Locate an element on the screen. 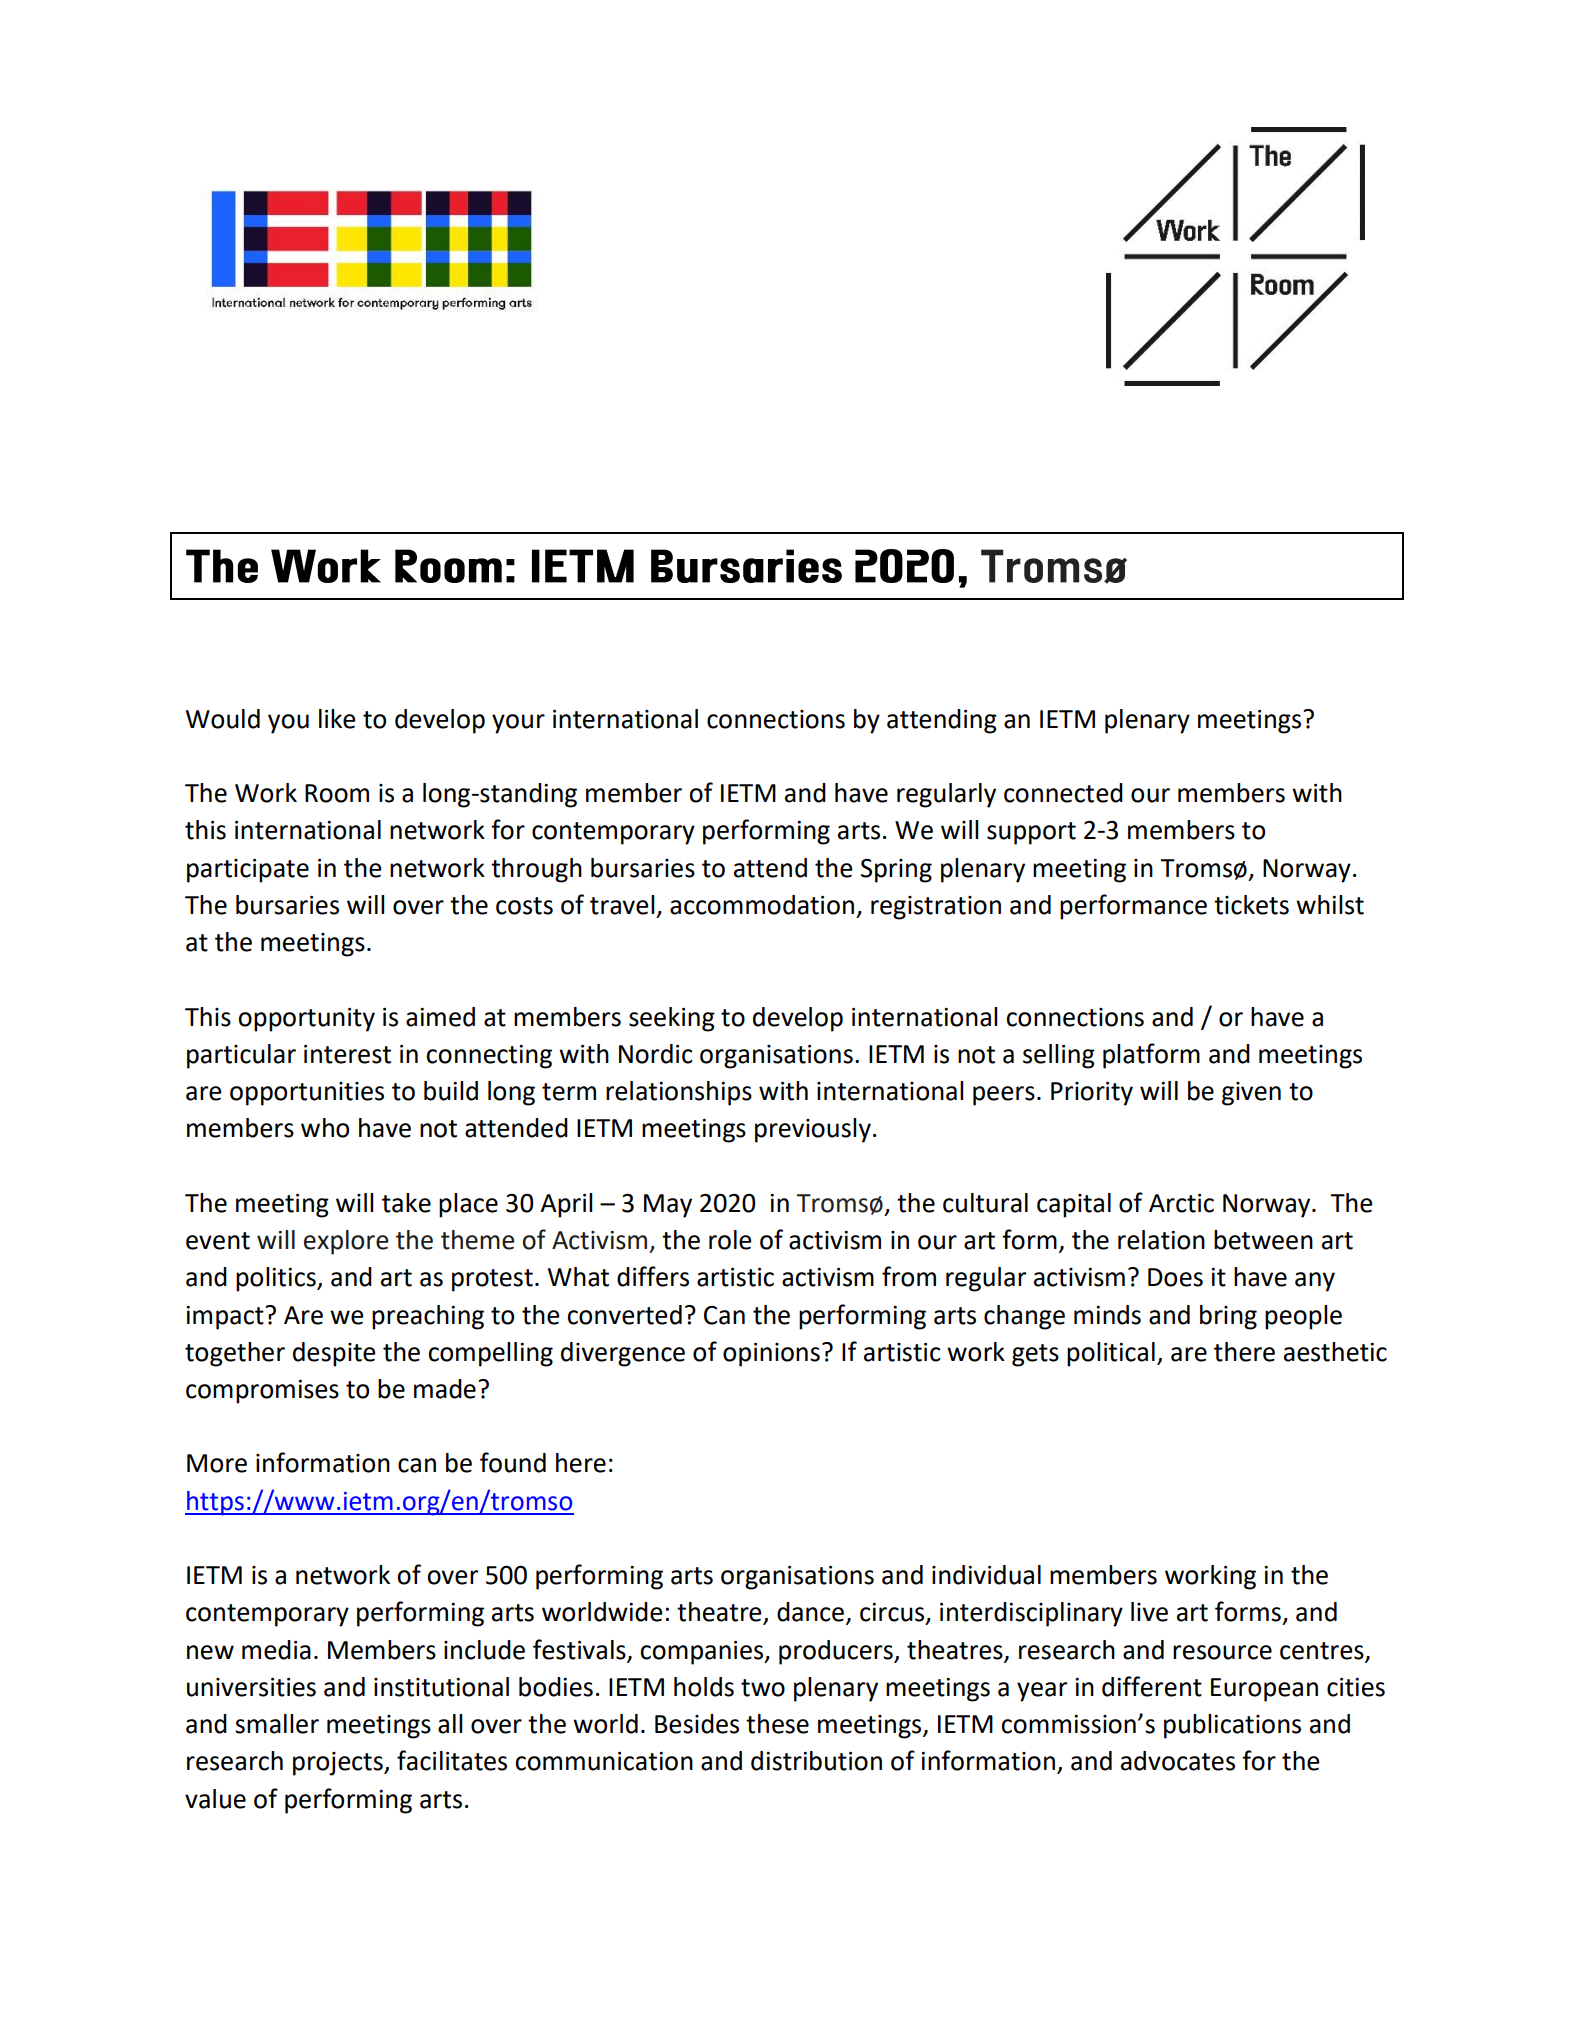  given is located at coordinates (1251, 1094).
